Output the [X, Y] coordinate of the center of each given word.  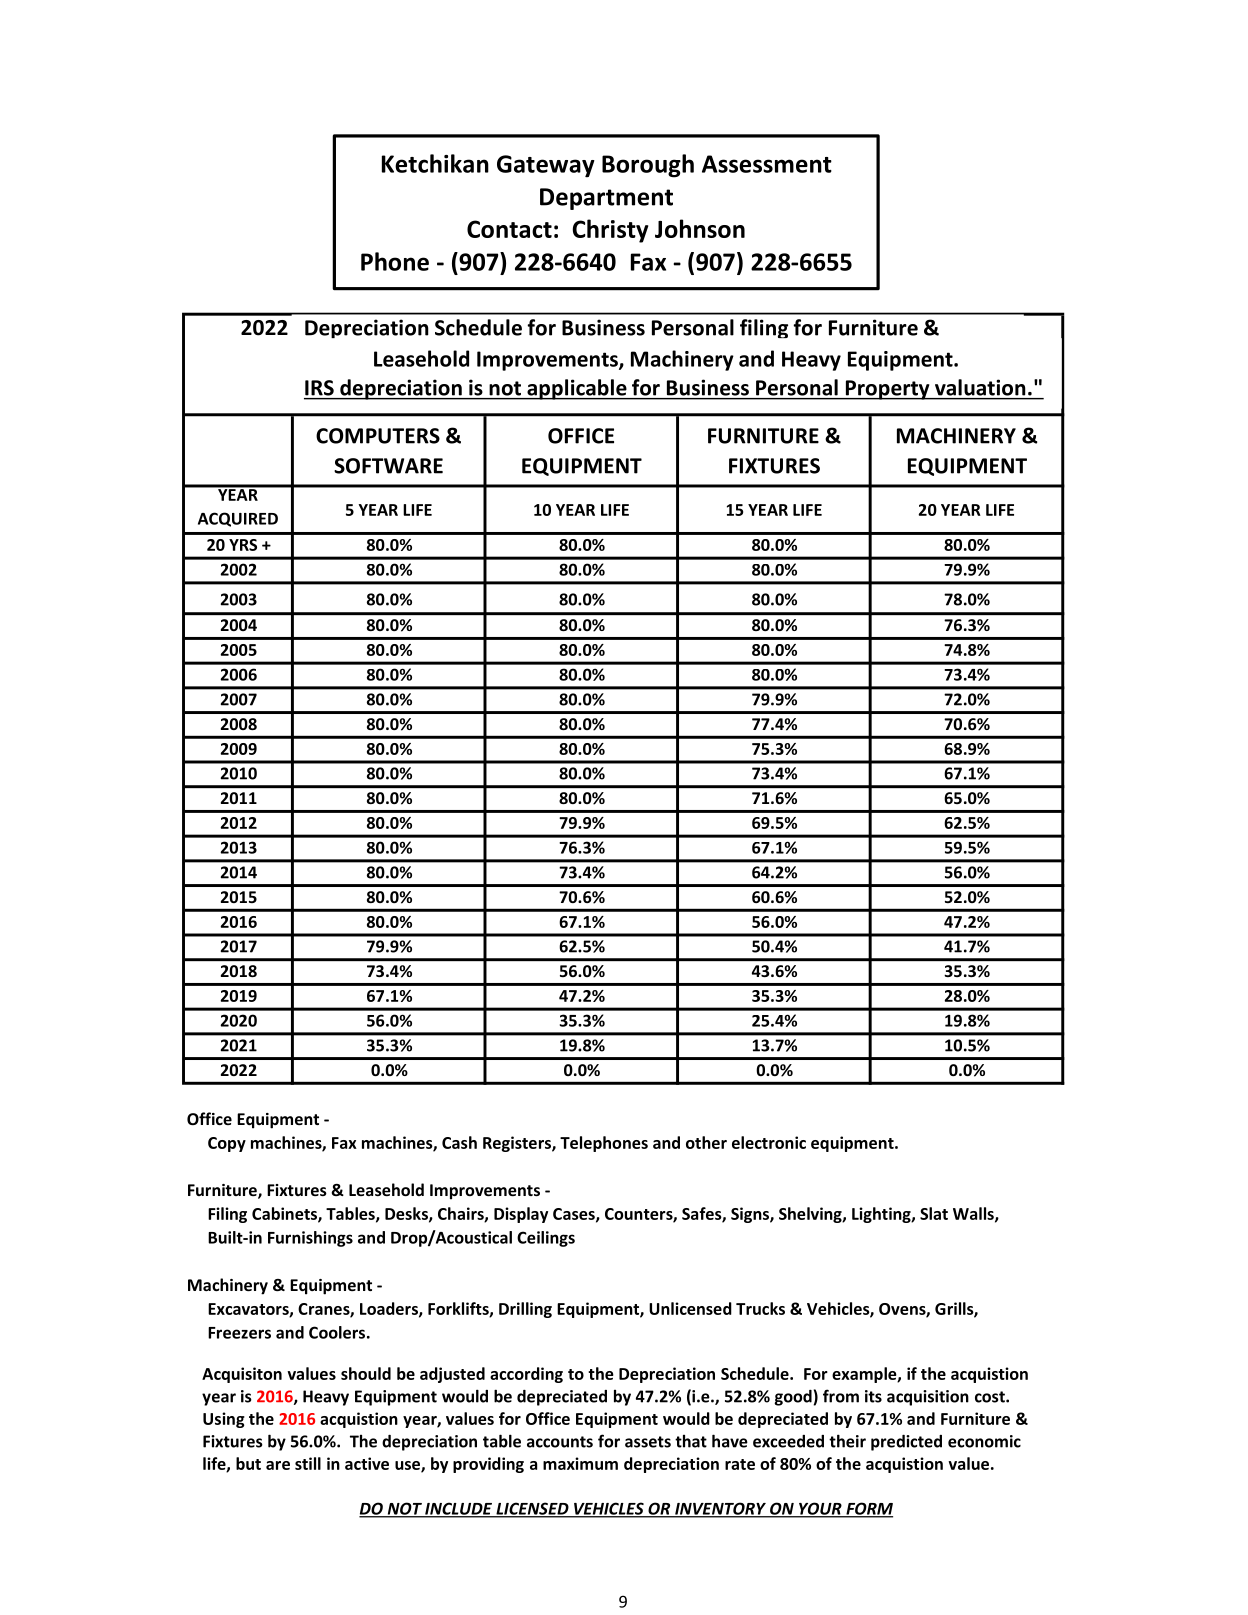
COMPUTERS [378, 436]
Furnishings [310, 1239]
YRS [243, 545]
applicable [577, 389]
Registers [518, 1144]
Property [887, 390]
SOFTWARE [388, 466]
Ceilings [546, 1239]
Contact [509, 229]
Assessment [767, 164]
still [308, 1463]
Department [606, 199]
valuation [980, 387]
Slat [934, 1213]
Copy [227, 1144]
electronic [769, 1142]
